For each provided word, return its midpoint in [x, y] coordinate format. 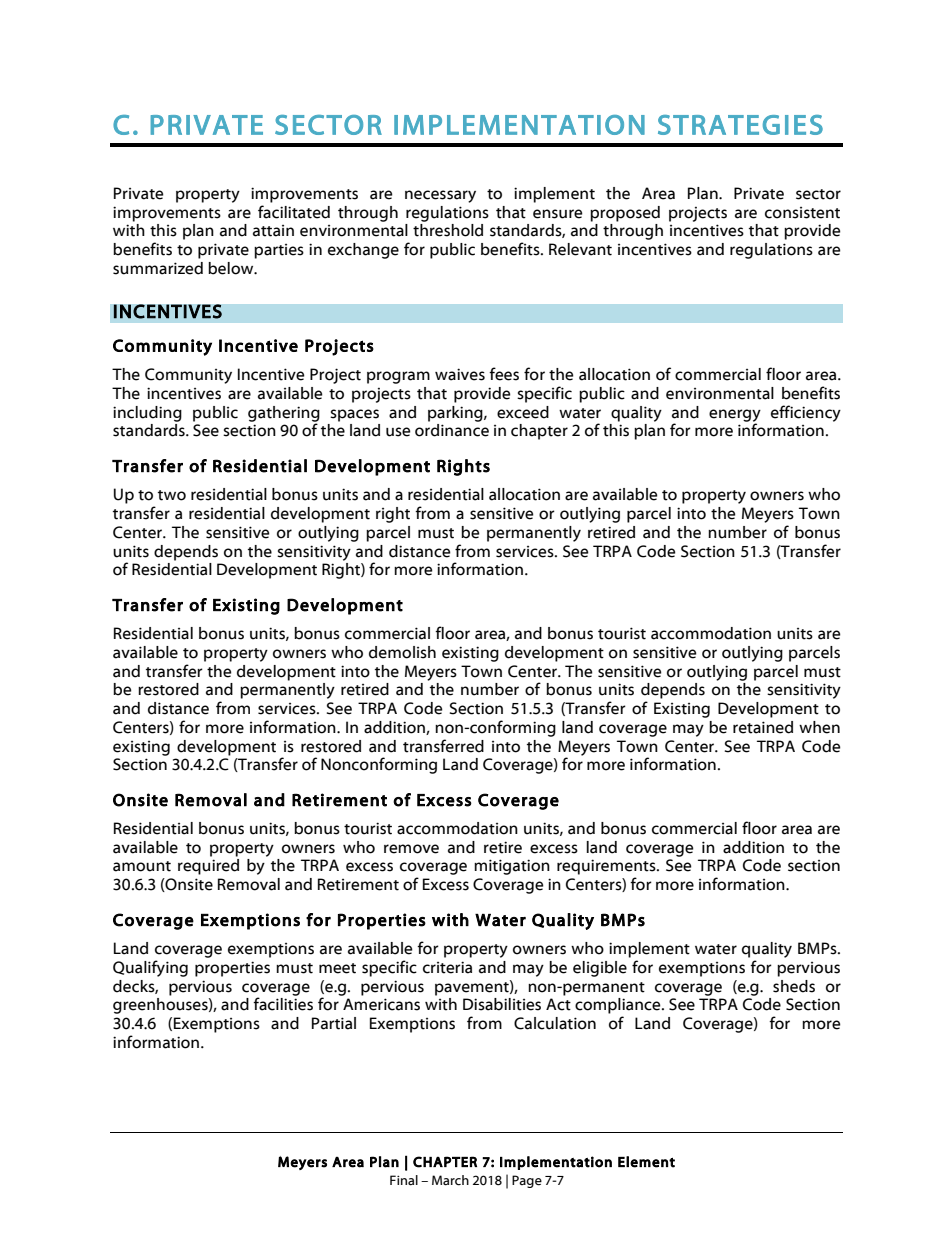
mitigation [512, 867]
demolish [402, 652]
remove [411, 849]
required [208, 867]
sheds [794, 986]
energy [735, 416]
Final [404, 1180]
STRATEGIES [740, 125]
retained [763, 727]
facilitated [294, 212]
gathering [284, 414]
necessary [440, 196]
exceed [523, 412]
